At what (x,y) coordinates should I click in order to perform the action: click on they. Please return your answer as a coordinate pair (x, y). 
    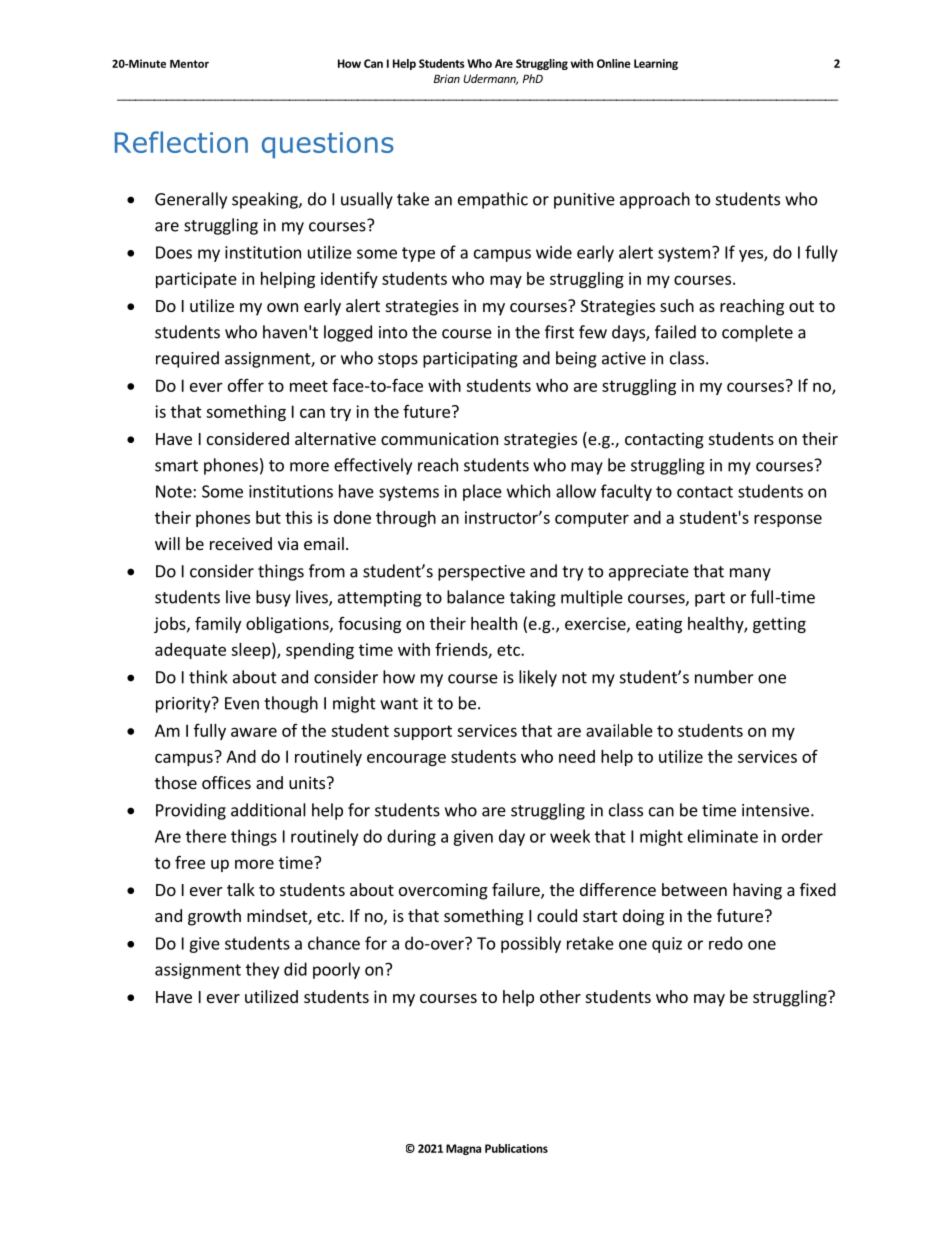
    Looking at the image, I should click on (262, 970).
